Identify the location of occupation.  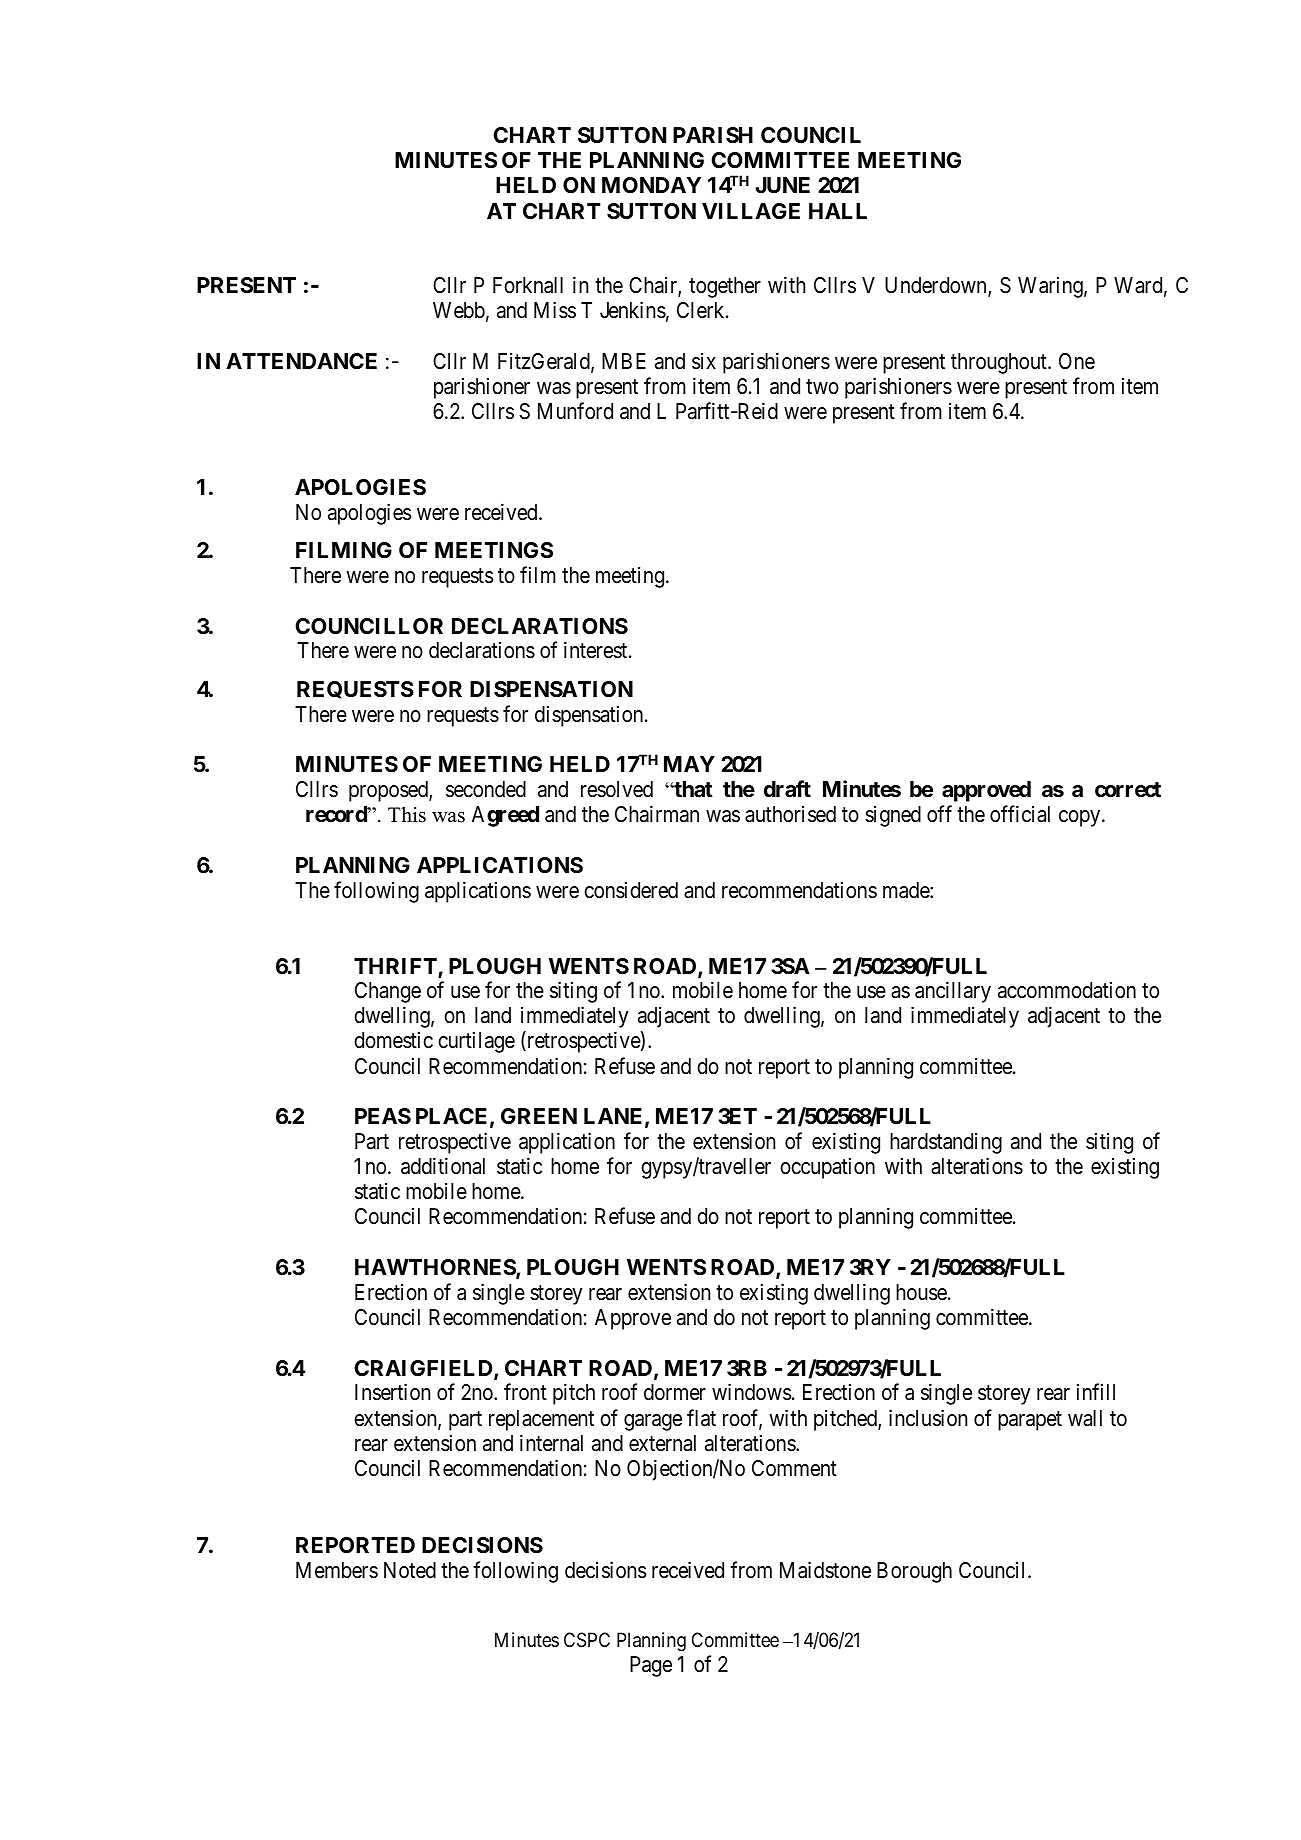
(827, 1168).
